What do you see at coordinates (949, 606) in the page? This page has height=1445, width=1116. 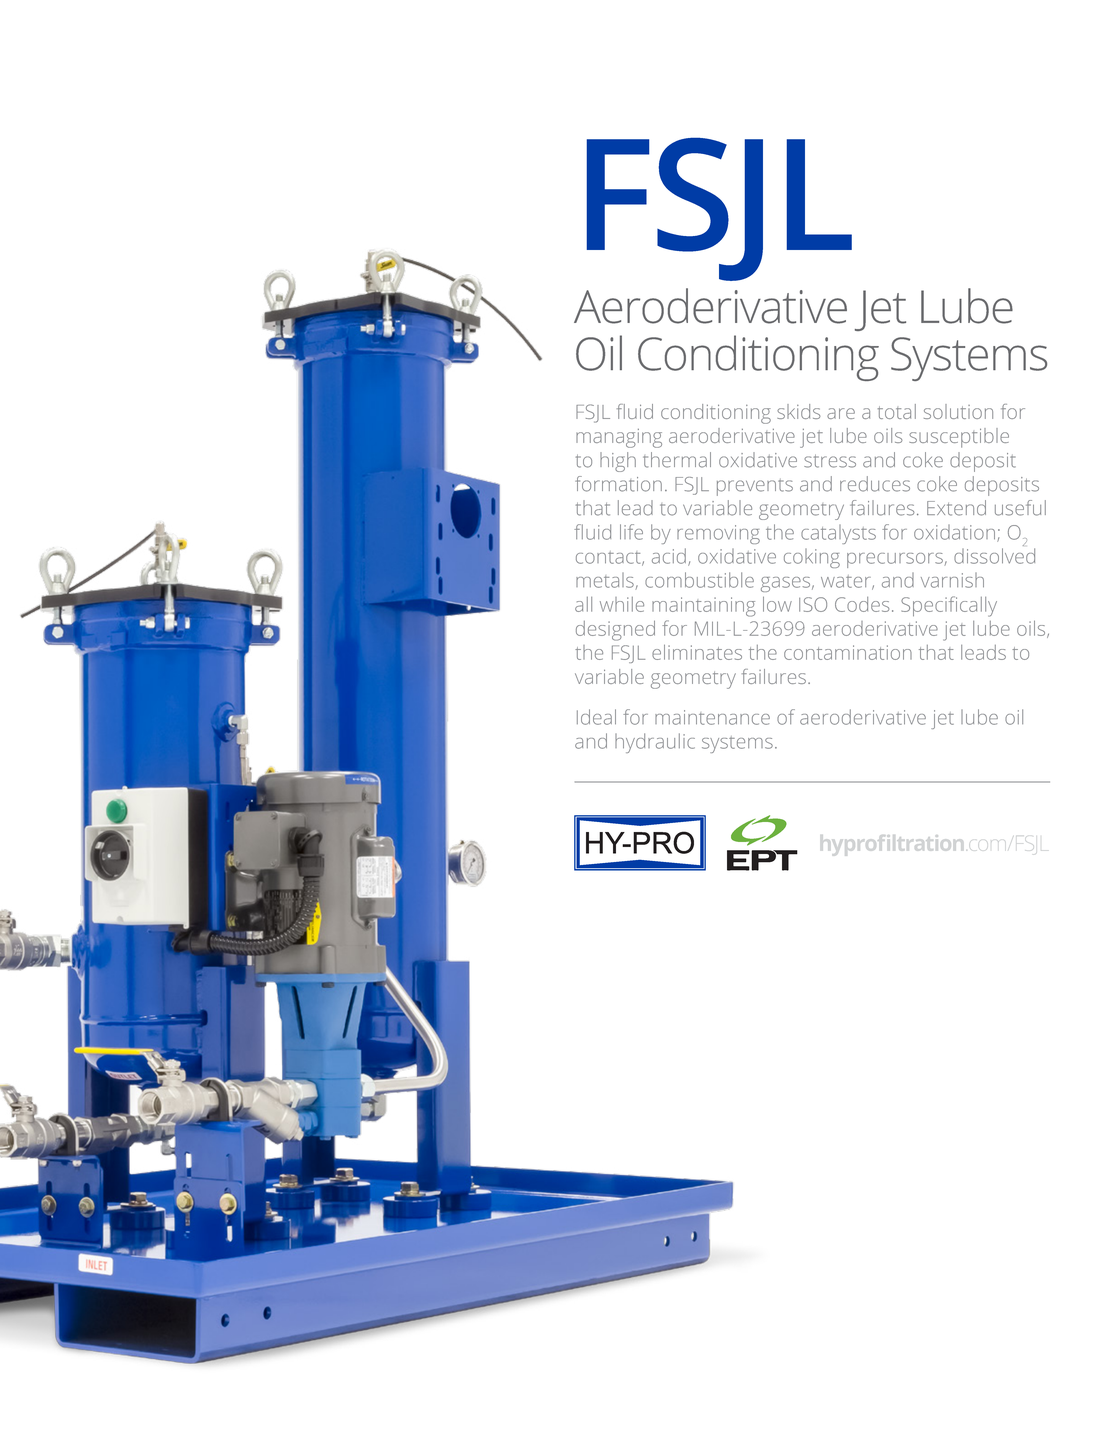 I see `Specifically` at bounding box center [949, 606].
